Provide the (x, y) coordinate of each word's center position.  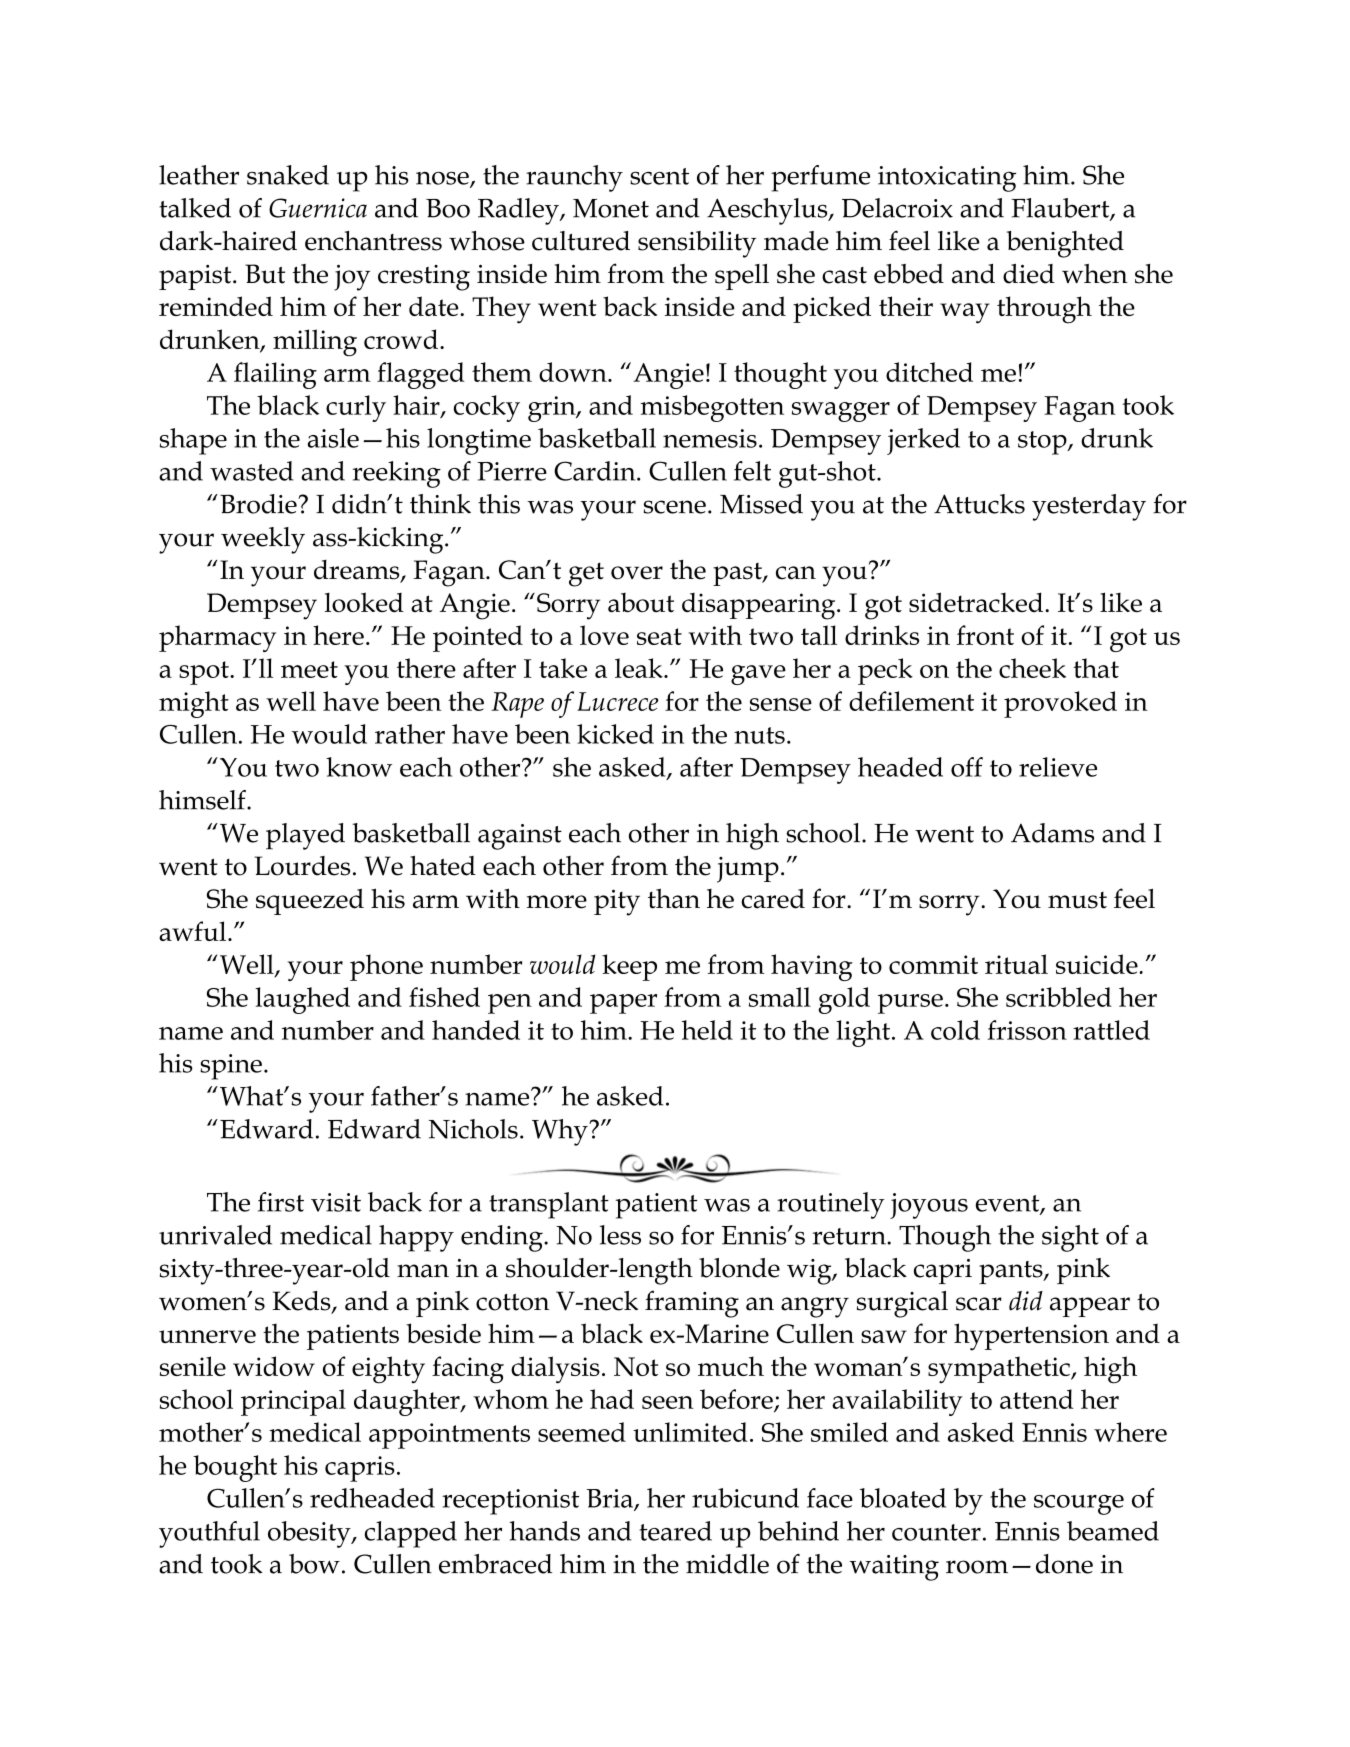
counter (936, 1532)
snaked (288, 175)
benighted (1065, 244)
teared (675, 1531)
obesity (310, 1534)
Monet (611, 208)
